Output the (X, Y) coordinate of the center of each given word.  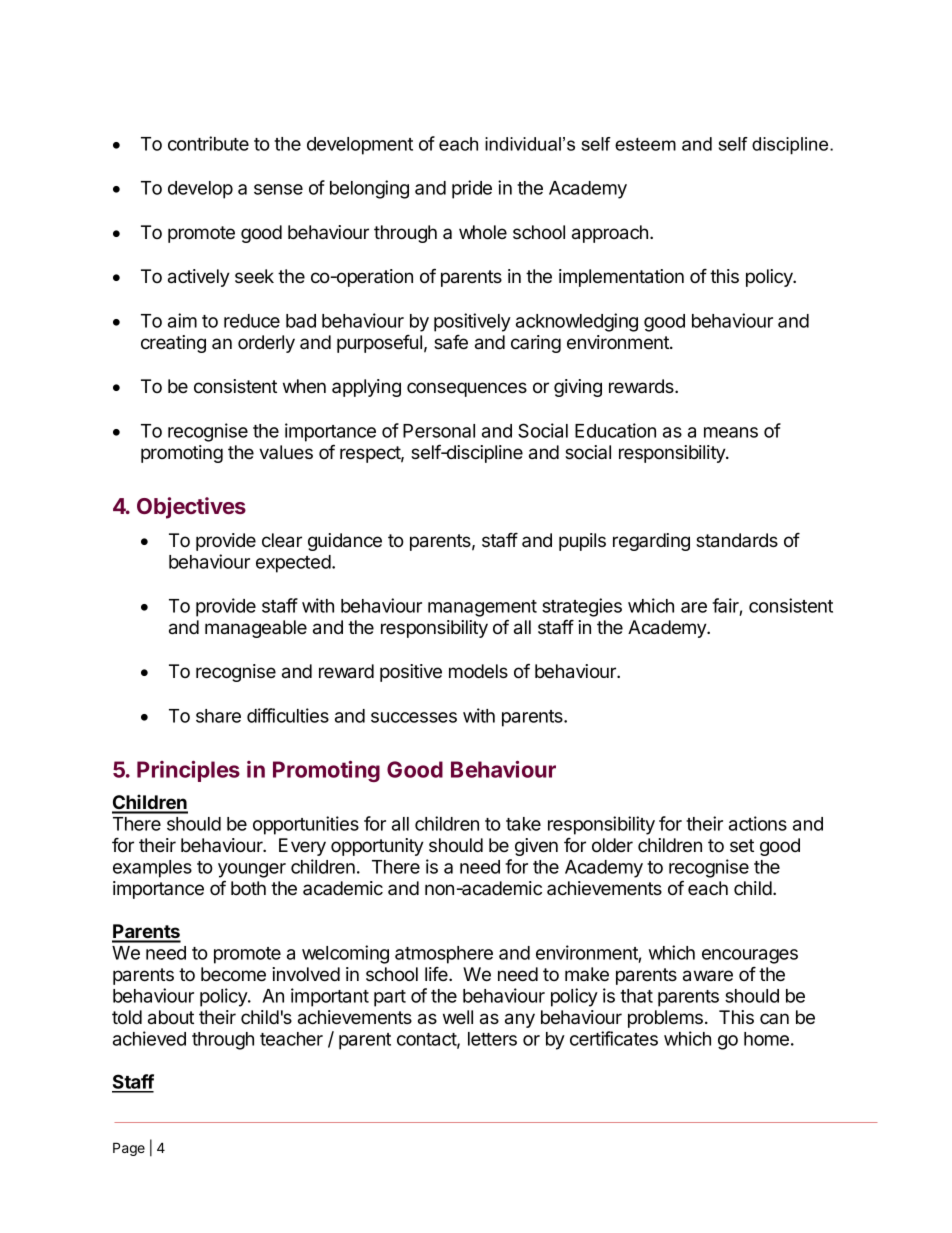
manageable (256, 629)
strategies (582, 607)
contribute (208, 143)
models (478, 671)
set (742, 845)
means (731, 432)
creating (173, 344)
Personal (439, 431)
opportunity (377, 847)
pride (472, 189)
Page (129, 1149)
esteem (645, 144)
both (248, 888)
